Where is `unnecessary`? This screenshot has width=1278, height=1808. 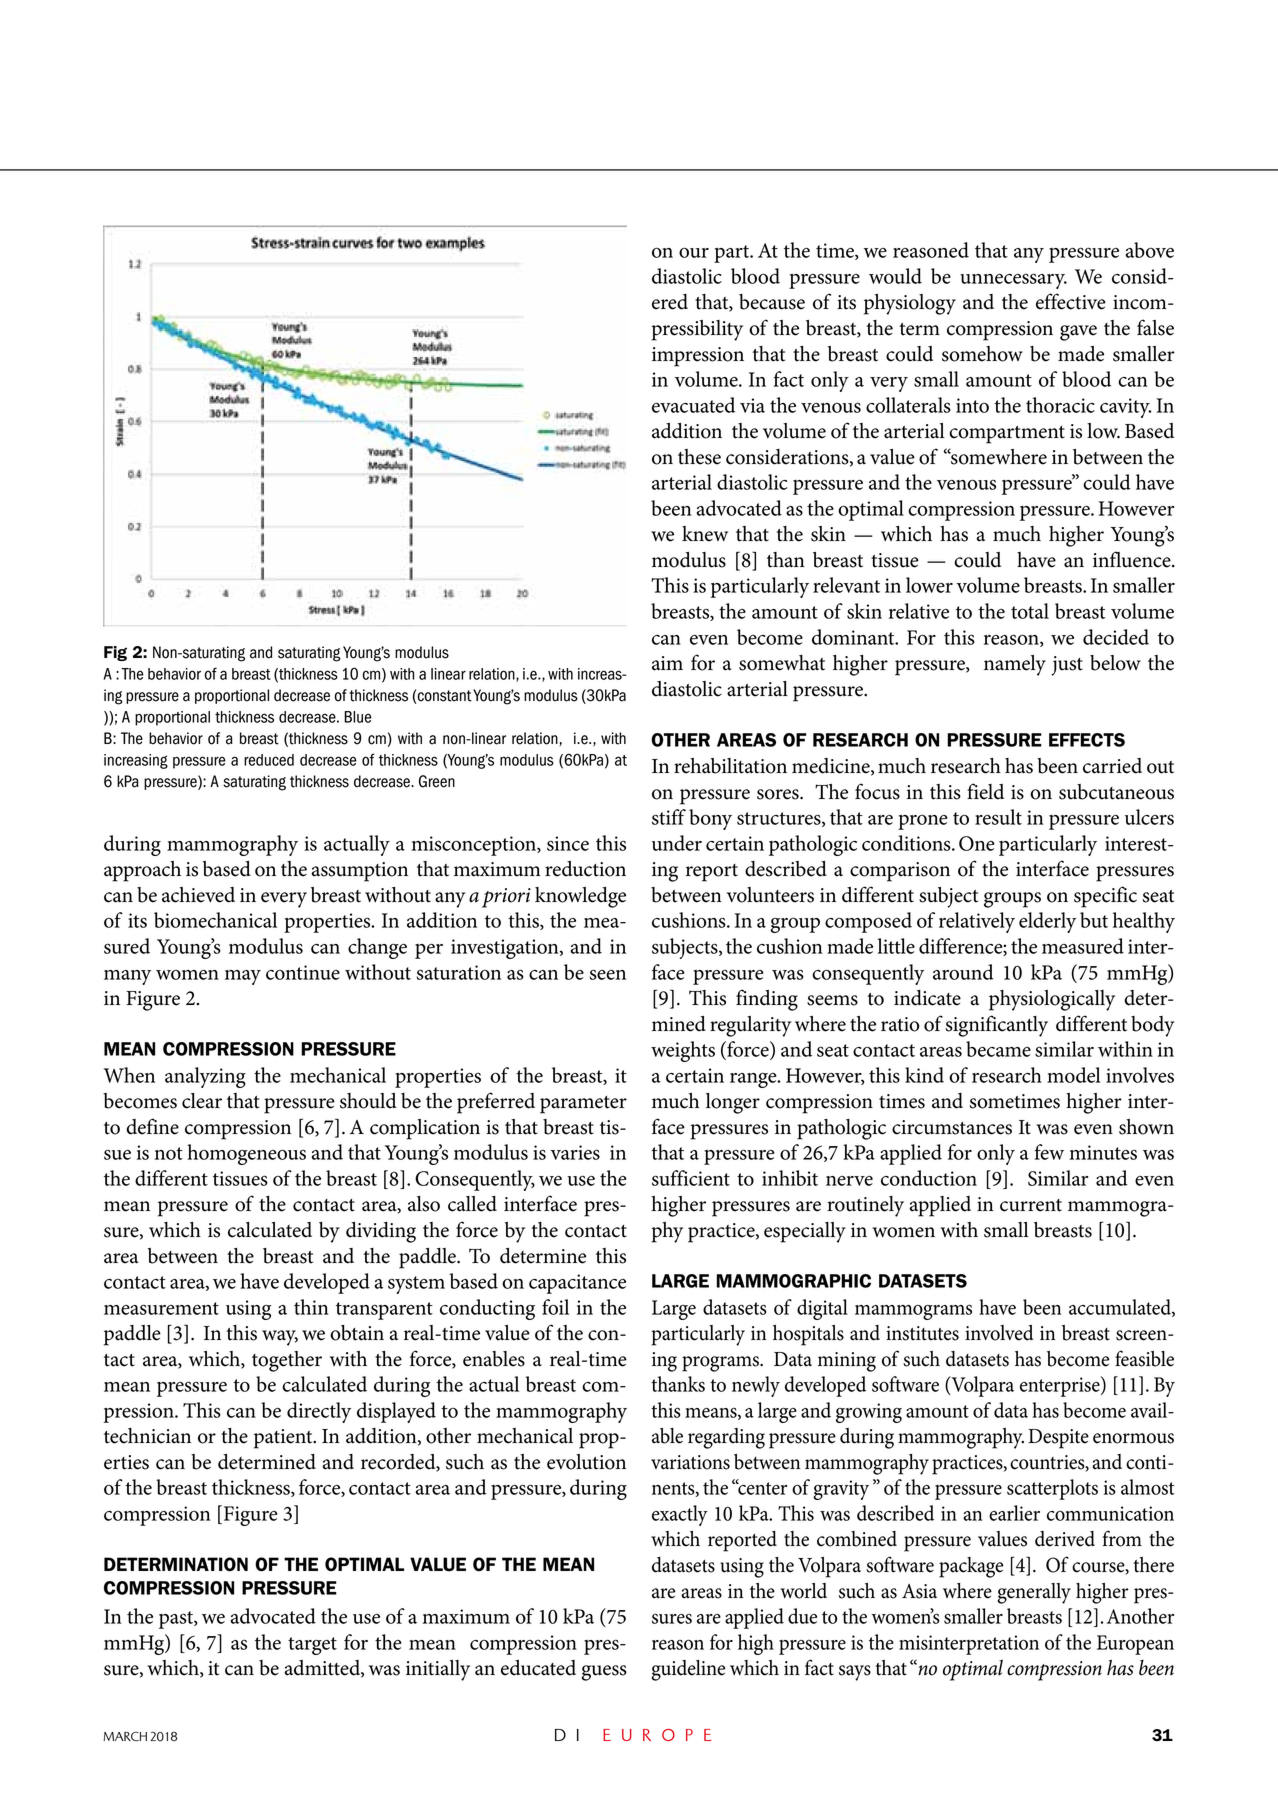
unnecessary is located at coordinates (1013, 281).
